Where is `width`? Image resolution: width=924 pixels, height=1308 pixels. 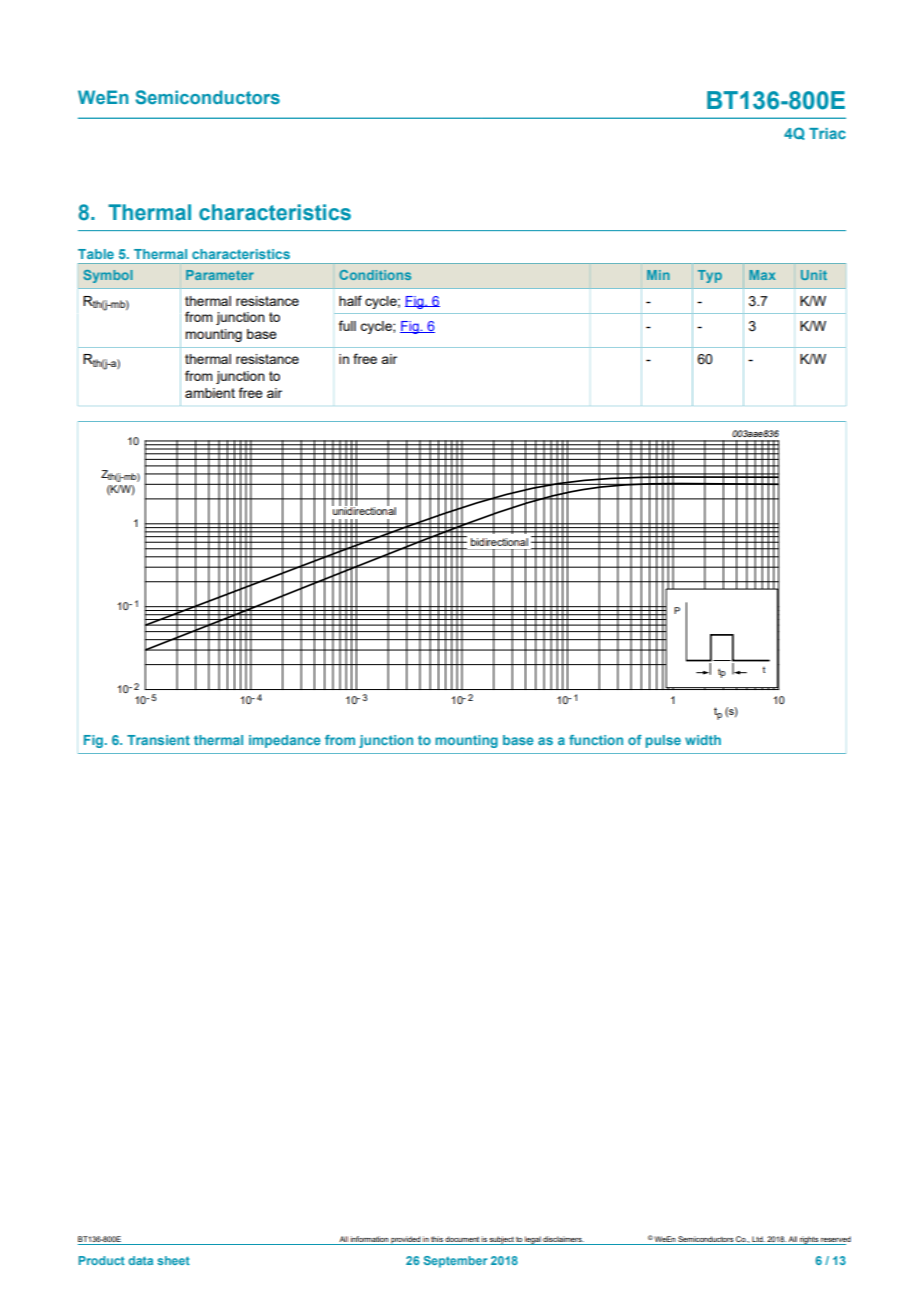 width is located at coordinates (703, 740).
